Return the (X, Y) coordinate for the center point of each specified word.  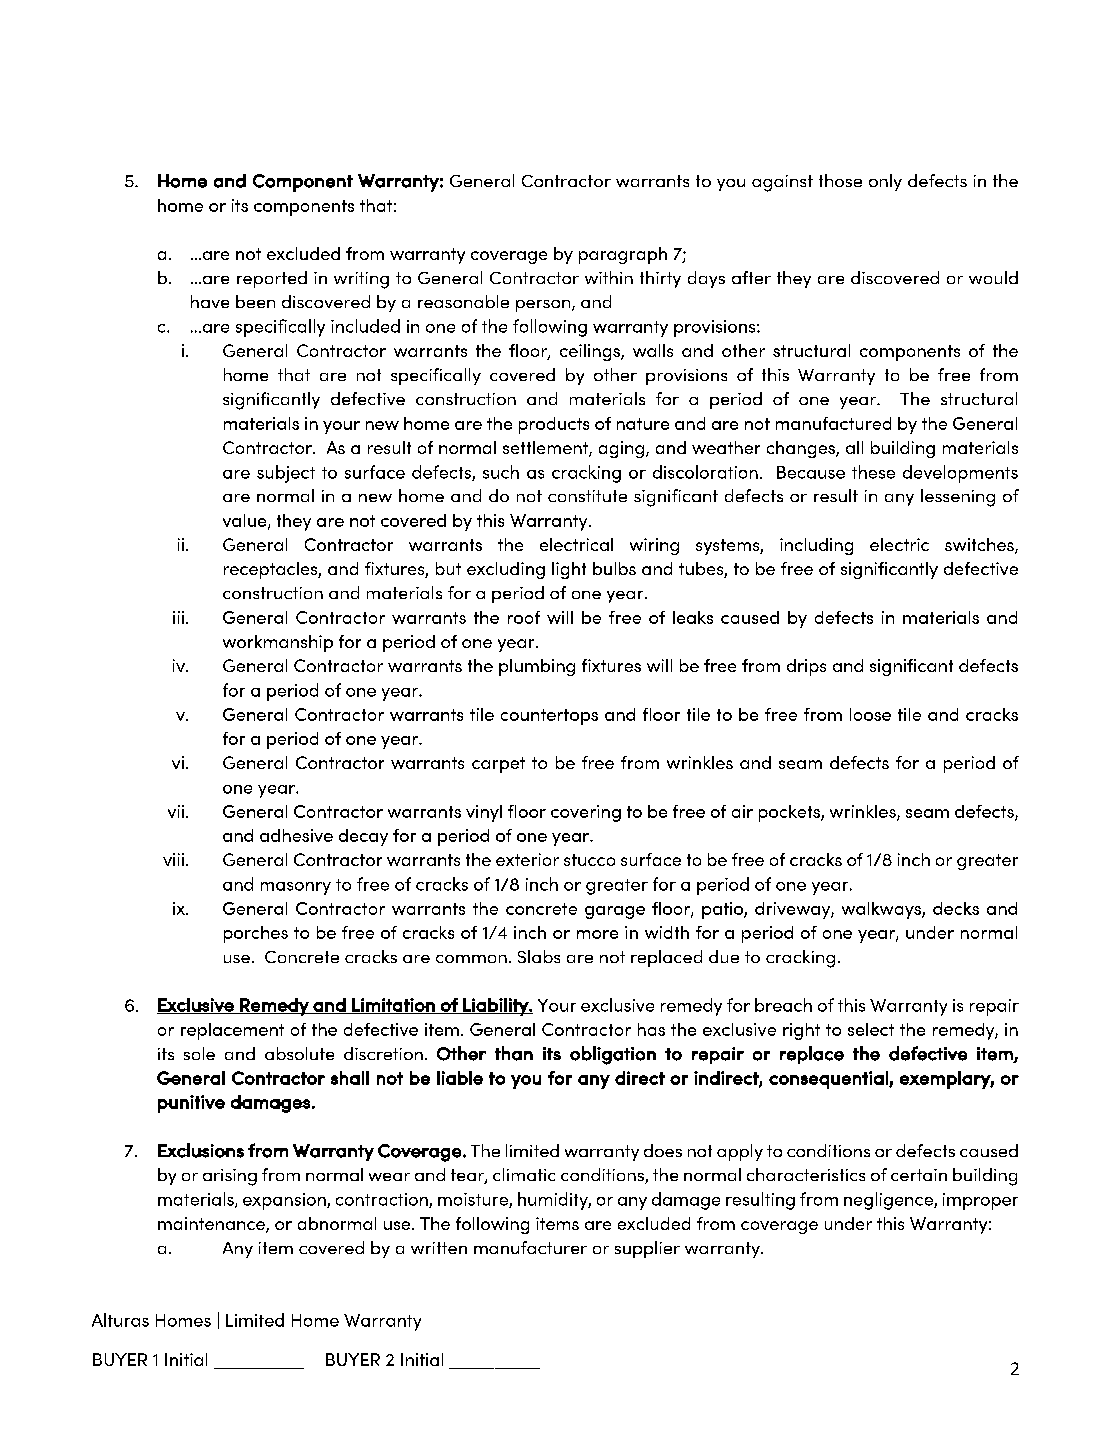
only (885, 182)
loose (870, 714)
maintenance (212, 1225)
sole (199, 1053)
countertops (549, 717)
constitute (587, 496)
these (873, 472)
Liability (495, 1007)
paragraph (623, 255)
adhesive (296, 835)
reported (272, 279)
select (871, 1029)
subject (286, 474)
